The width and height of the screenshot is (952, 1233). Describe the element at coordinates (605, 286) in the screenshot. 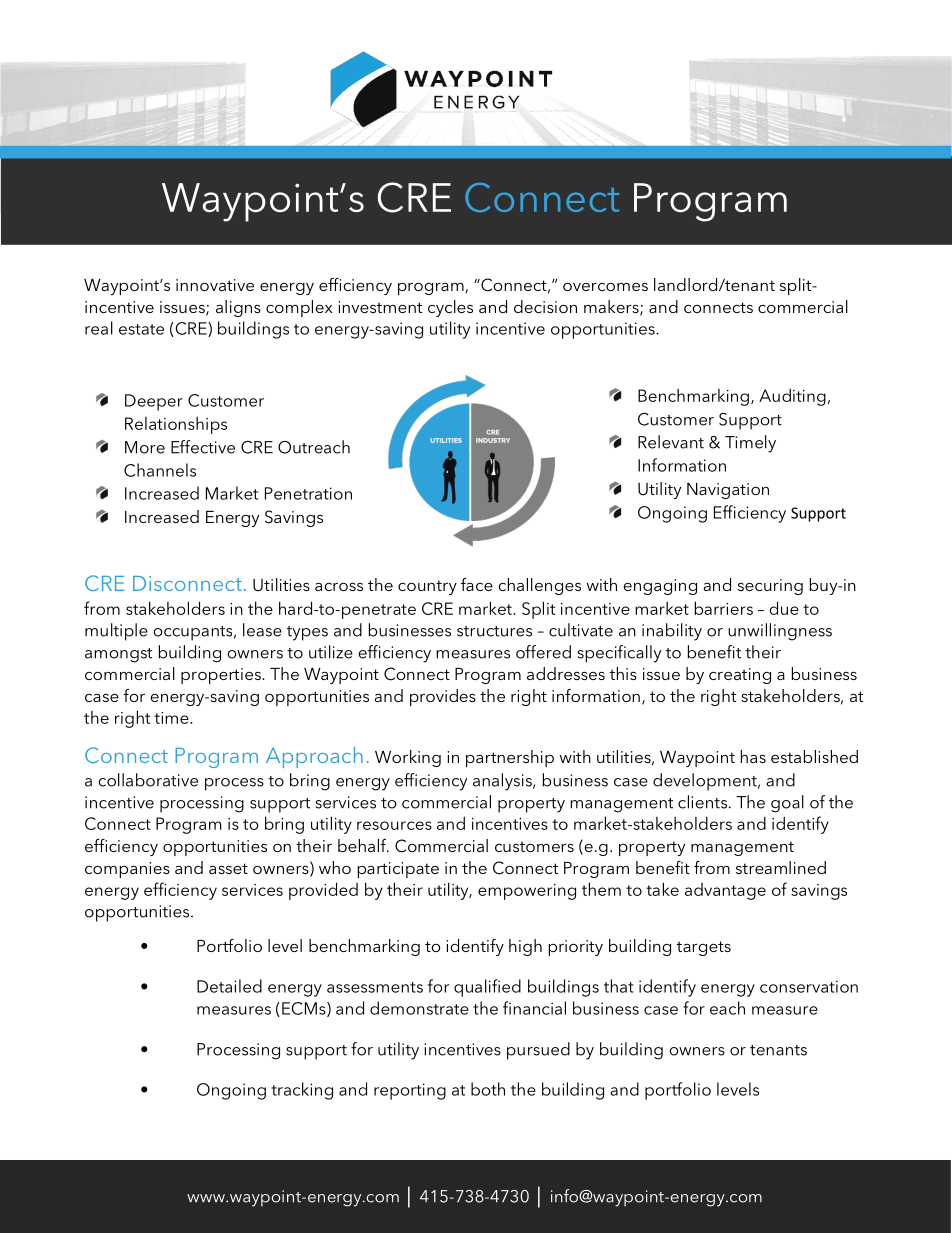

I see `overcomes` at that location.
